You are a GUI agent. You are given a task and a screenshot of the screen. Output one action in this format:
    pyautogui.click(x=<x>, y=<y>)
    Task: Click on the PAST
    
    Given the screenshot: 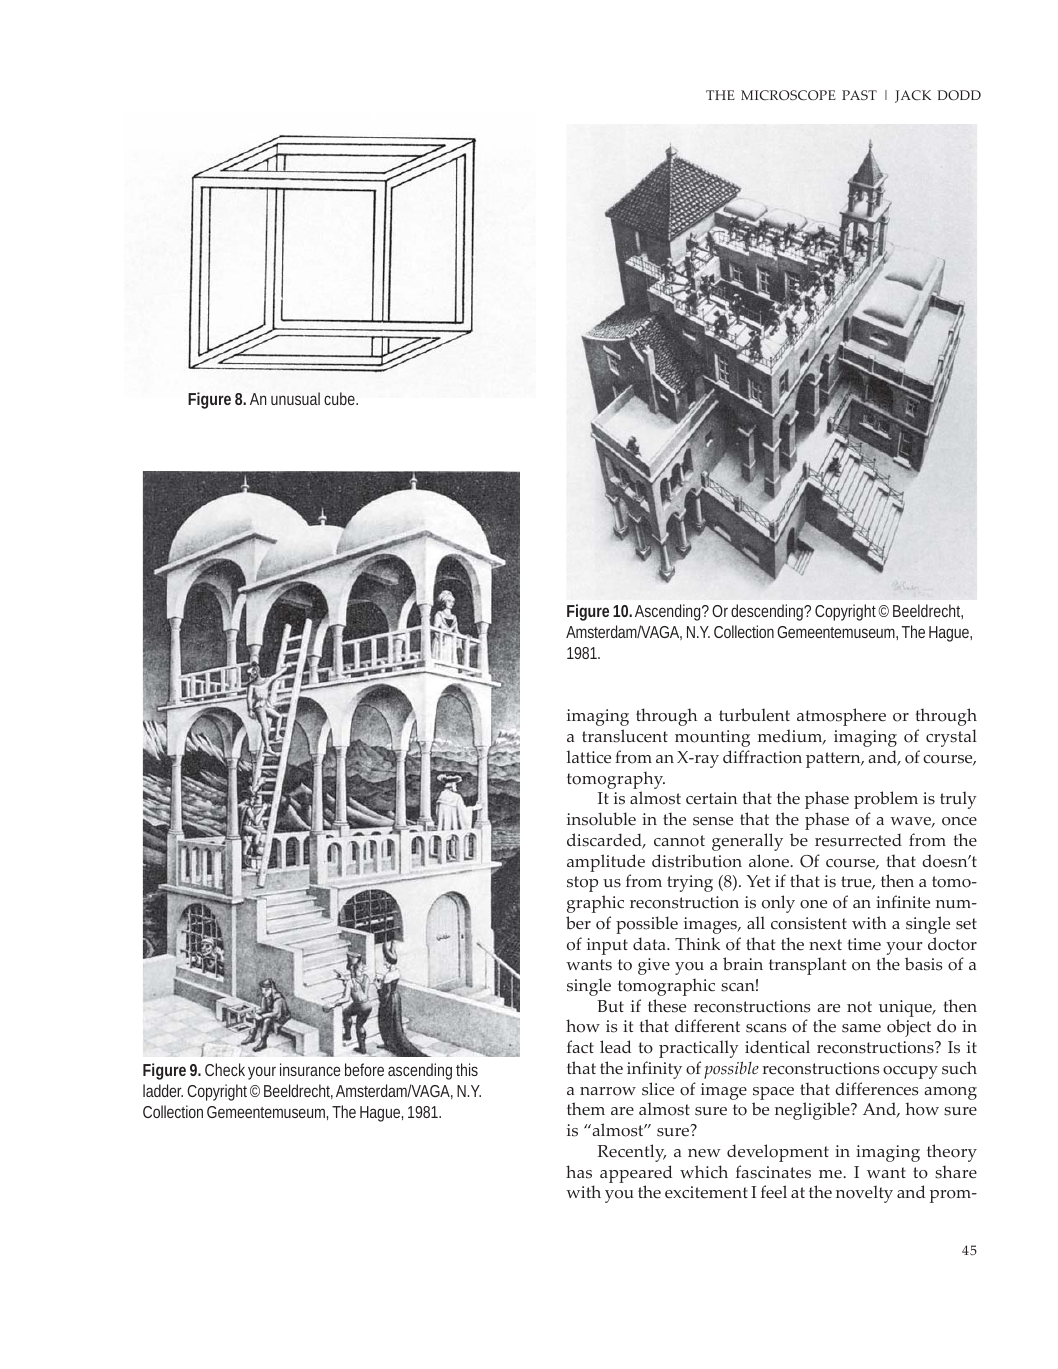 What is the action you would take?
    pyautogui.click(x=859, y=95)
